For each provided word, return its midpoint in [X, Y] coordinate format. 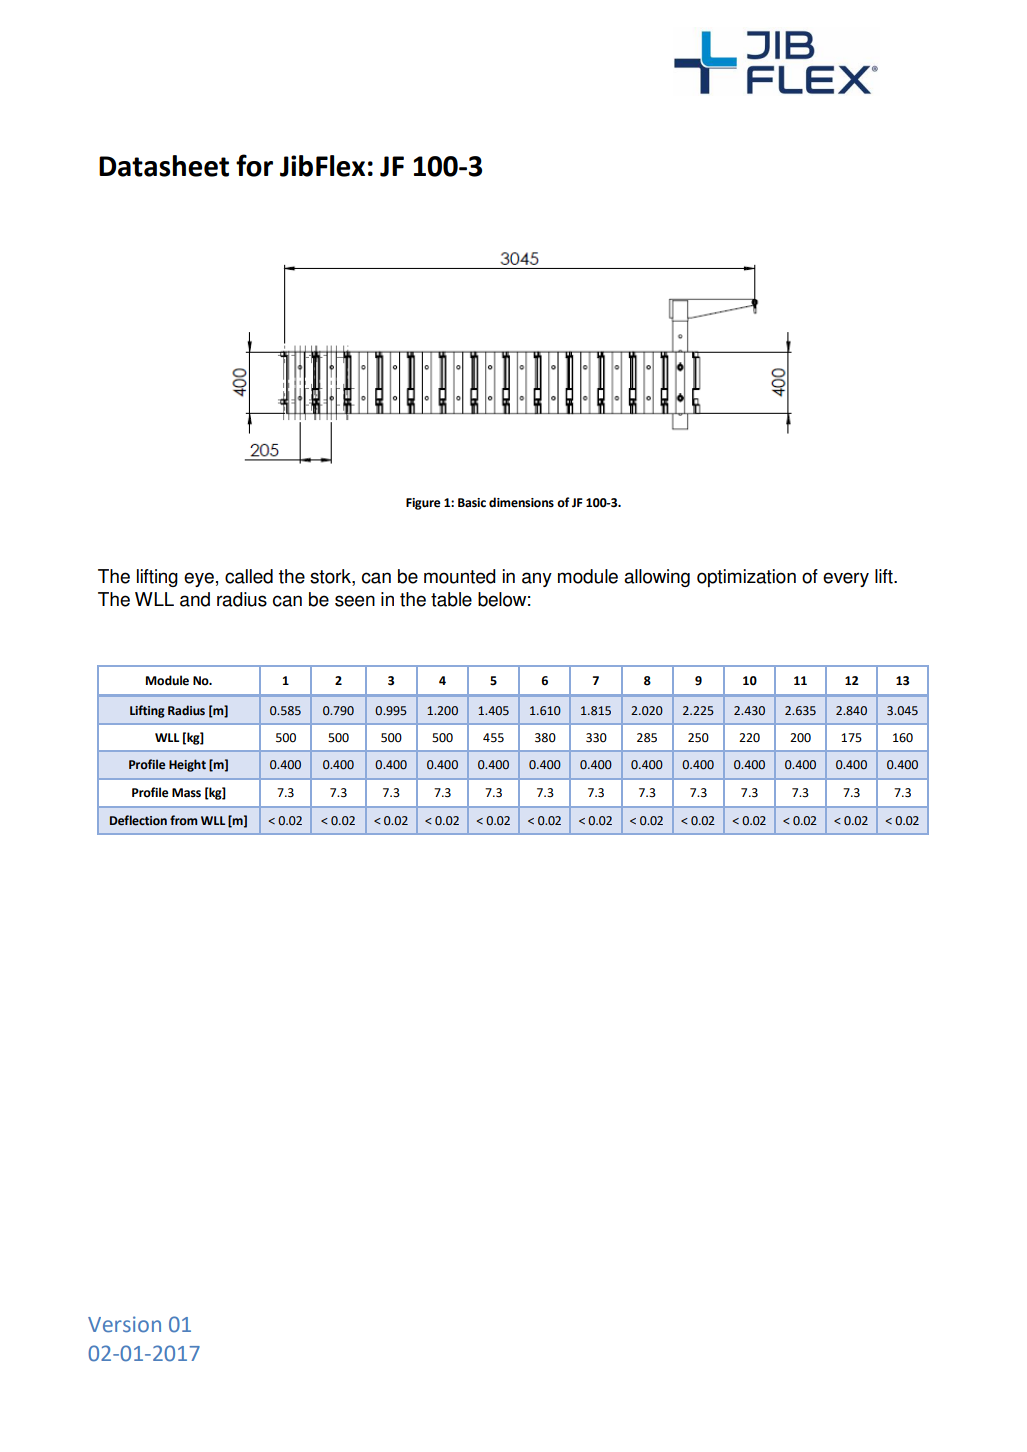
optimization [746, 578]
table [451, 599]
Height [187, 765]
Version [124, 1324]
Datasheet [164, 166]
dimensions [521, 502]
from [184, 820]
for [254, 165]
